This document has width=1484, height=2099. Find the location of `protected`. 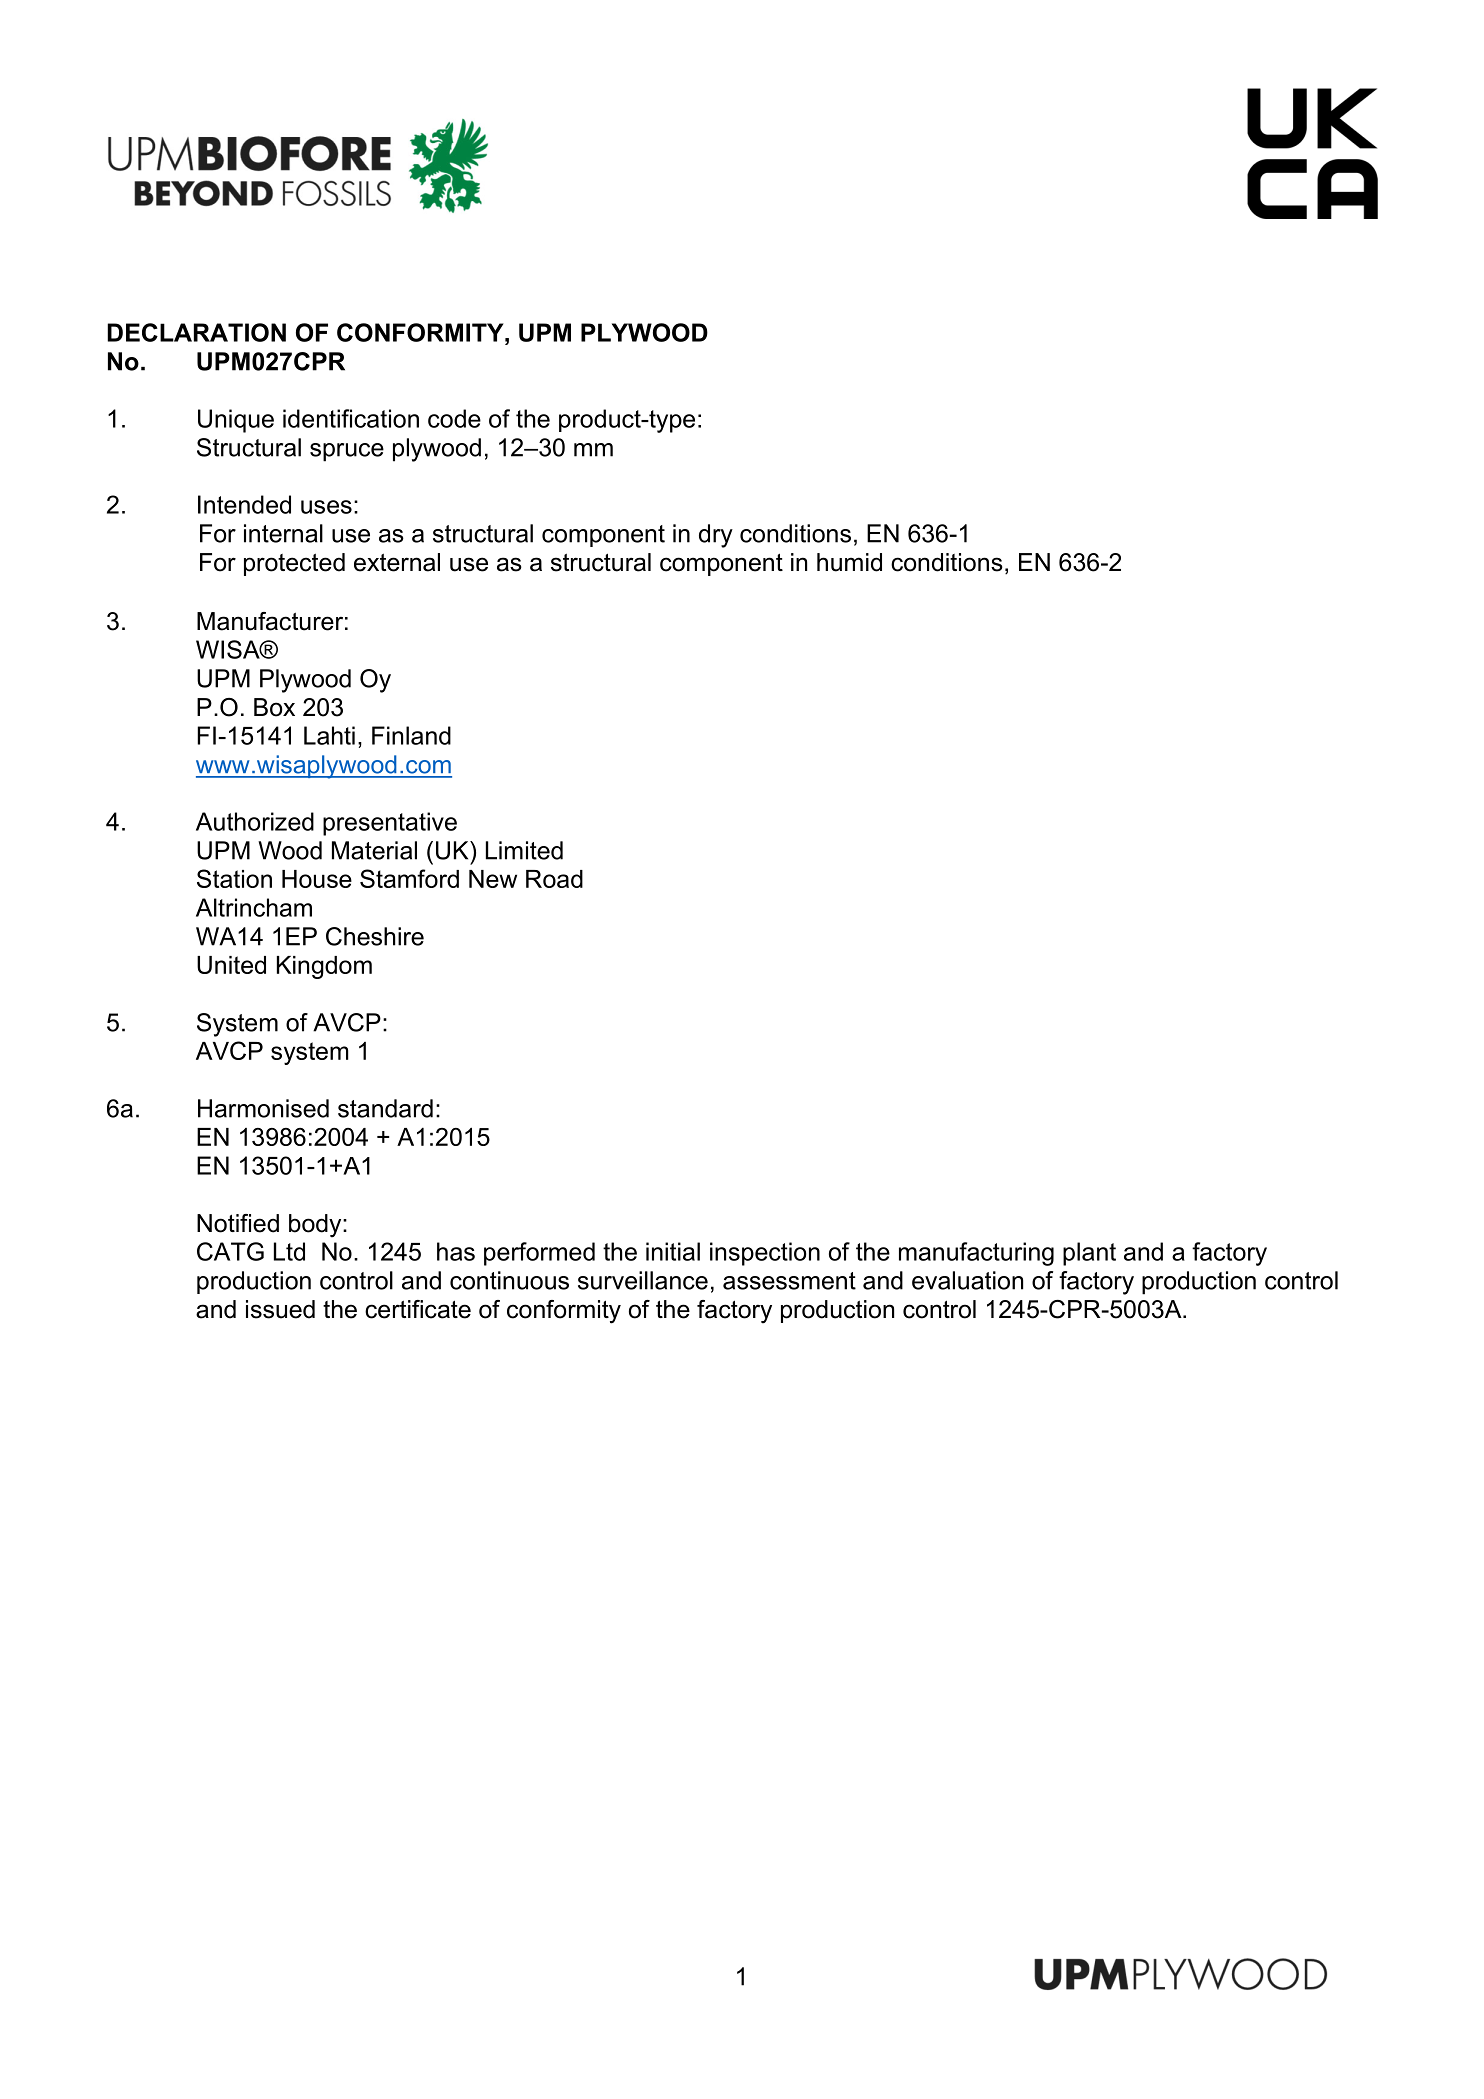

protected is located at coordinates (294, 564).
